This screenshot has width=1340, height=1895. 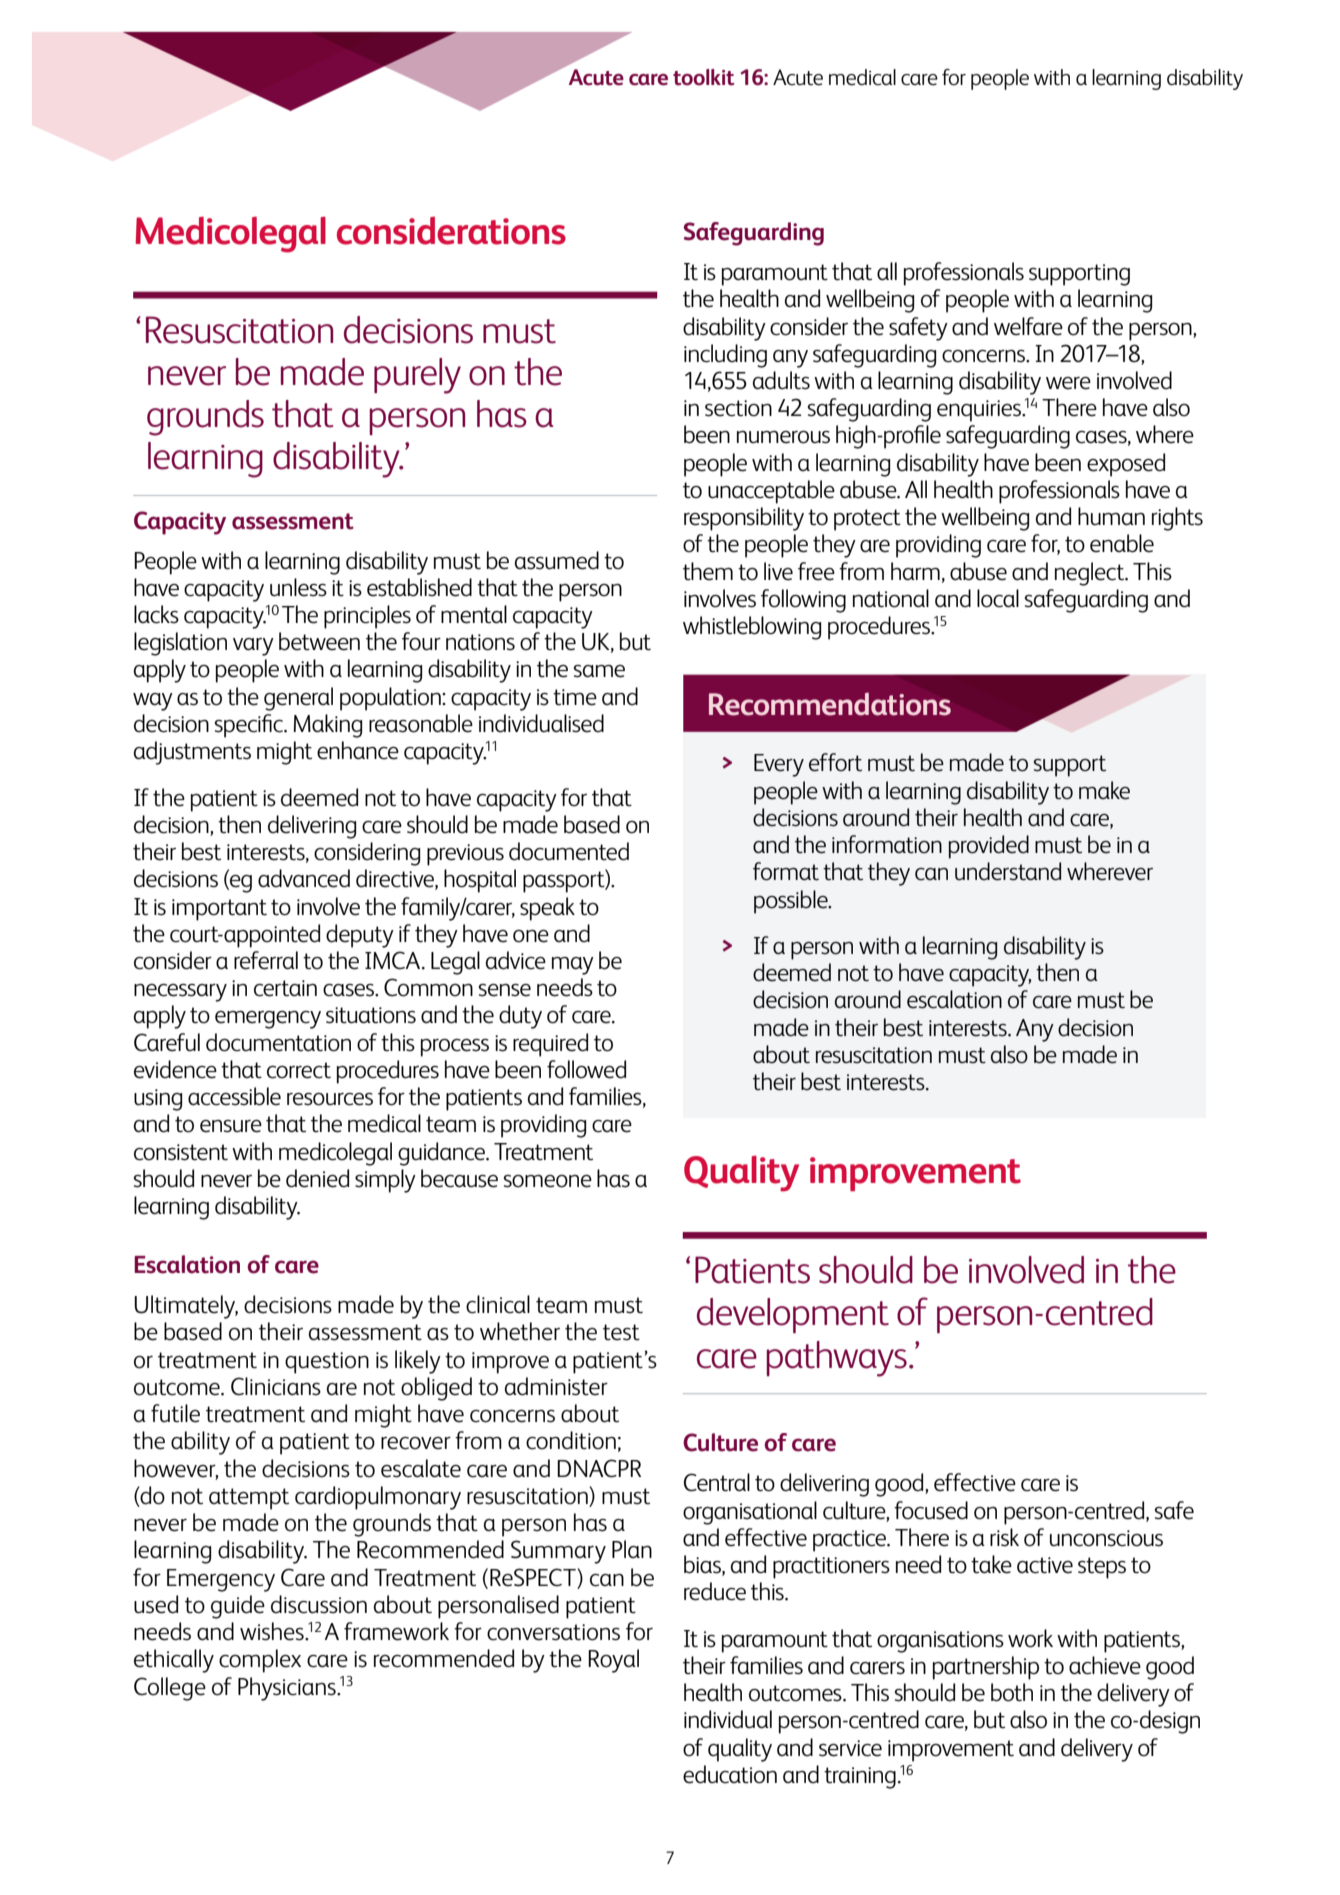 What do you see at coordinates (317, 1178) in the screenshot?
I see `denied` at bounding box center [317, 1178].
